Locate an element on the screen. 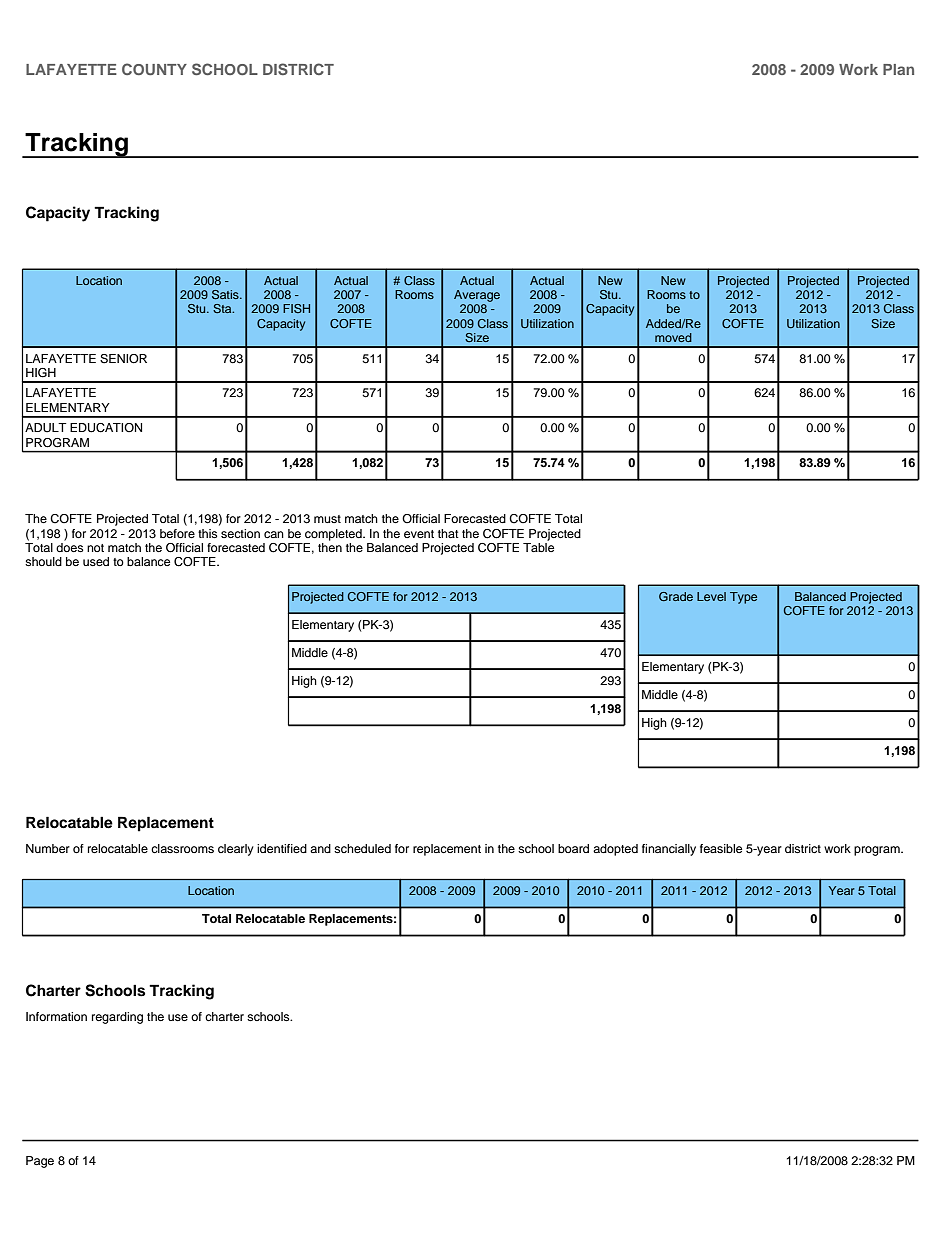 The width and height of the screenshot is (952, 1233). Page is located at coordinates (40, 1162).
